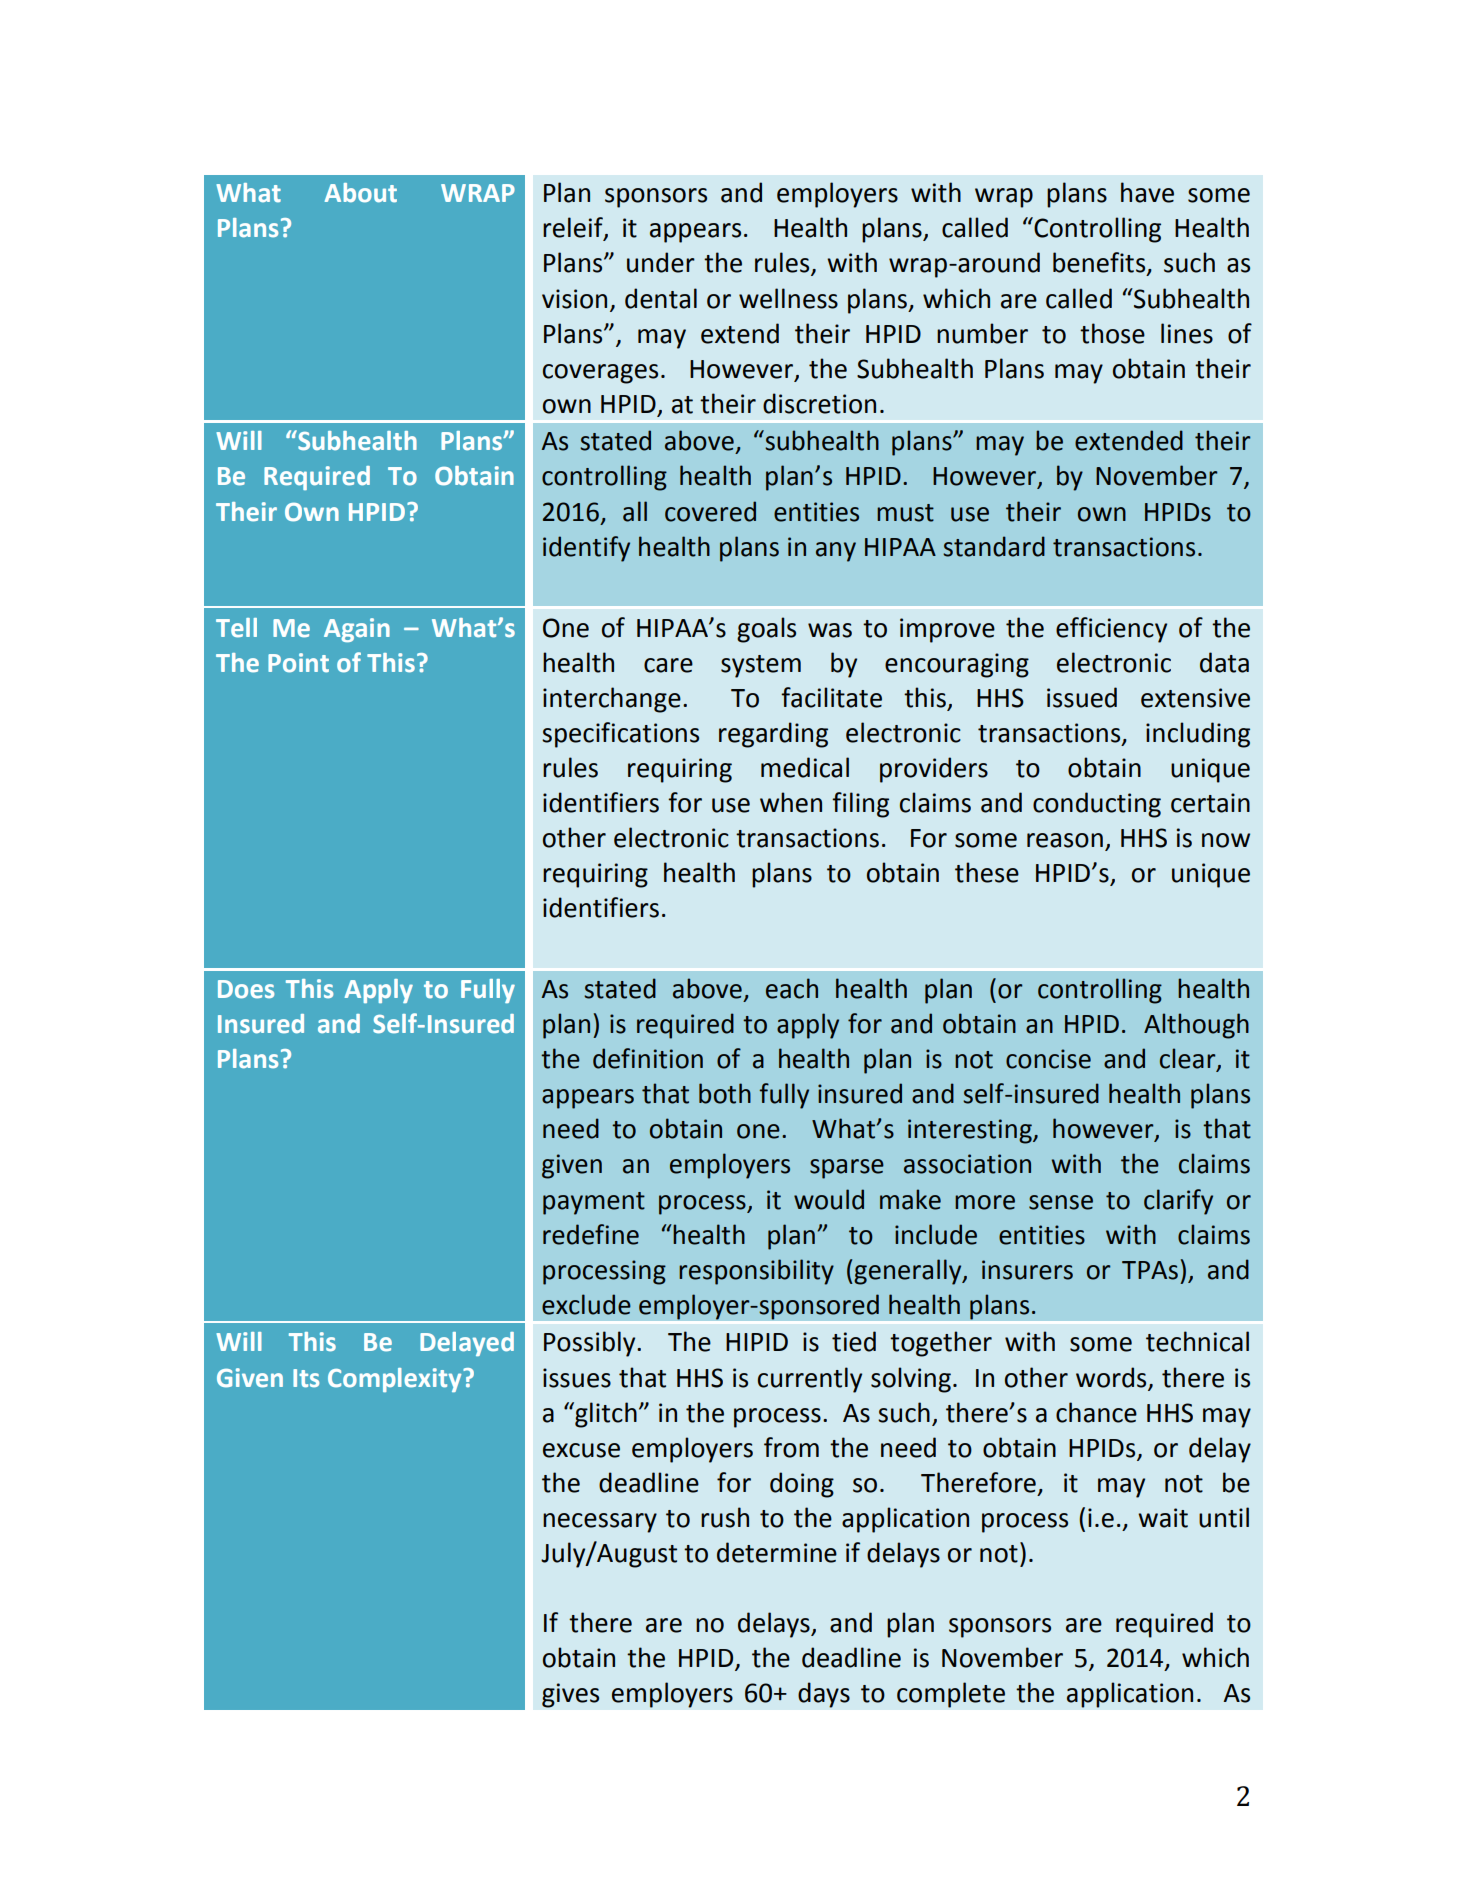 The width and height of the screenshot is (1467, 1898). Describe the element at coordinates (1196, 1026) in the screenshot. I see `Although` at that location.
